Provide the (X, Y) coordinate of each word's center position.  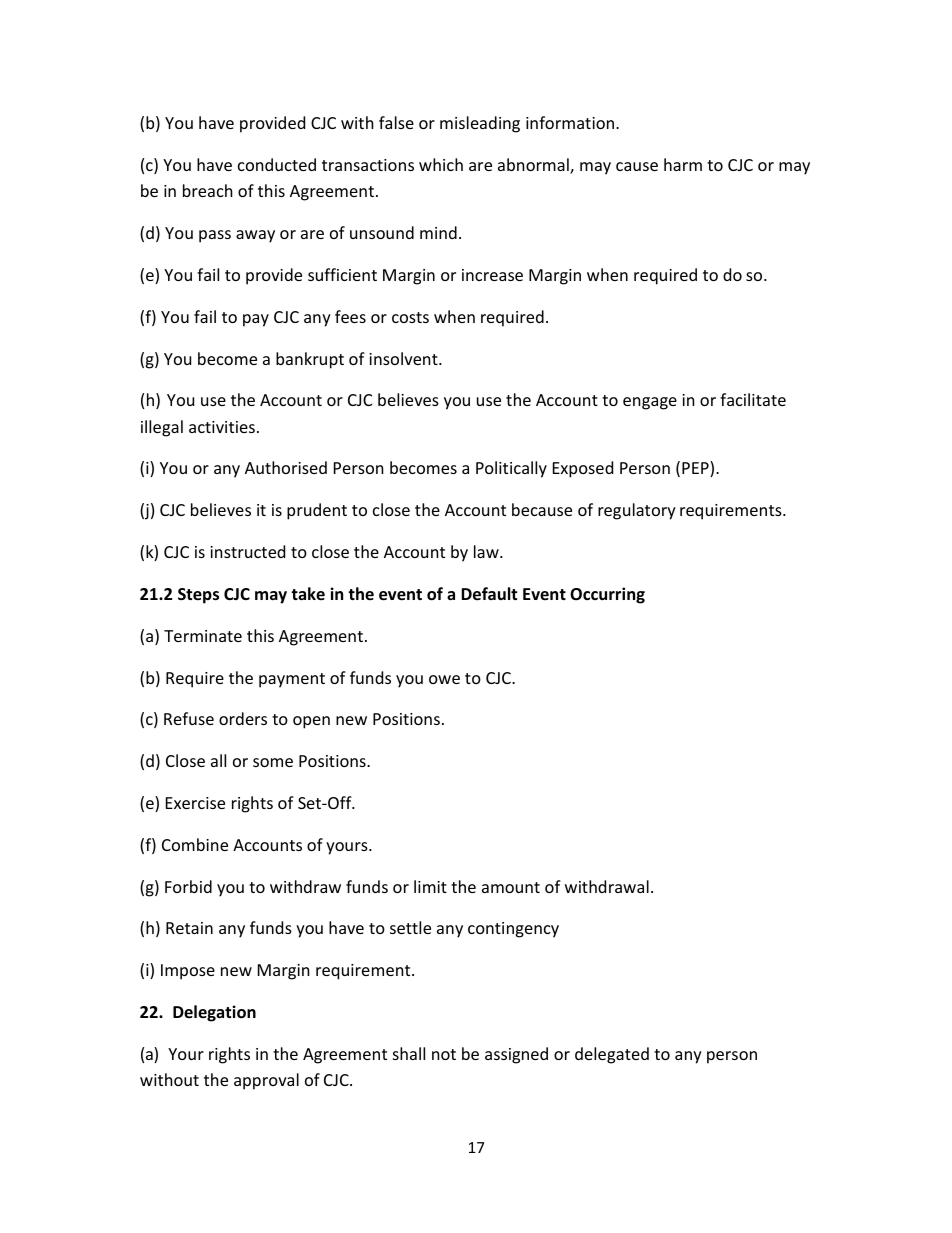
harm (683, 164)
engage (650, 403)
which (441, 164)
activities (222, 427)
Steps (198, 596)
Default (489, 594)
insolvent (404, 358)
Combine (195, 844)
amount (511, 887)
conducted (277, 164)
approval (266, 1081)
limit (430, 886)
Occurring (607, 595)
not (444, 1054)
